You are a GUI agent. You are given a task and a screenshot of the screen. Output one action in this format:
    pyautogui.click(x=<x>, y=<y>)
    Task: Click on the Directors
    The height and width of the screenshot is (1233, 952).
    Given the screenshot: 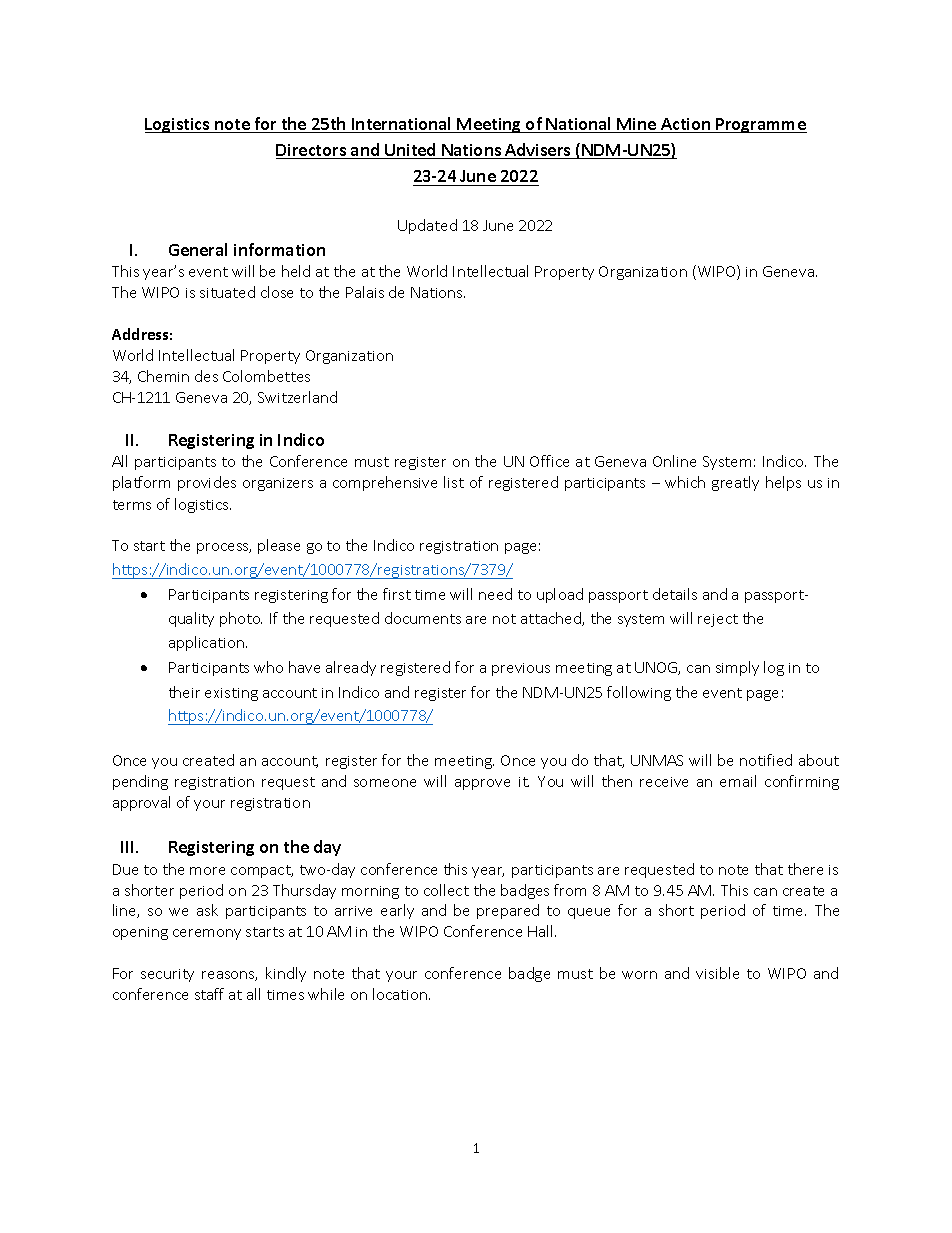 What is the action you would take?
    pyautogui.click(x=312, y=151)
